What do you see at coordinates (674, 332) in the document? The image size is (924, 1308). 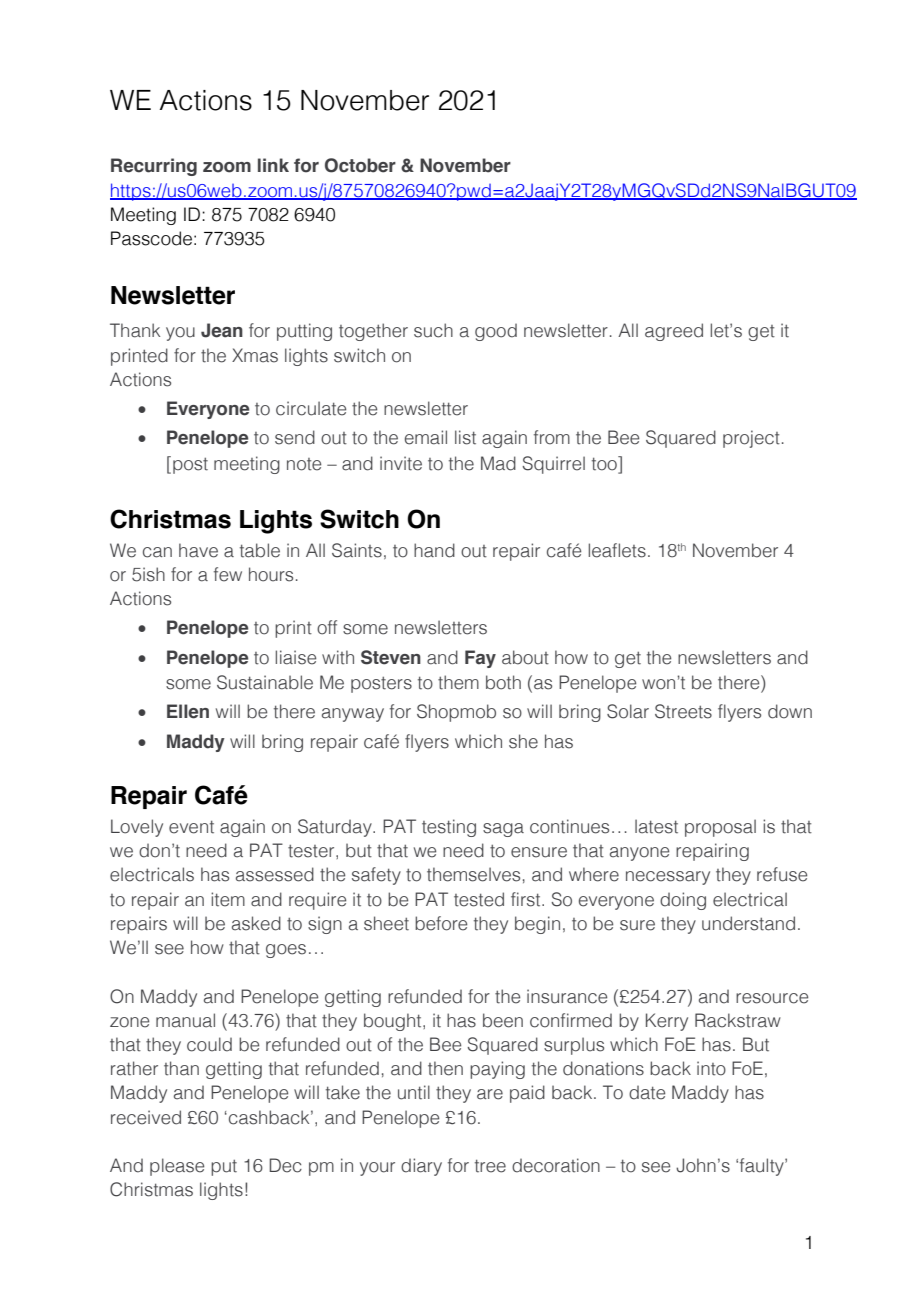 I see `agreed` at bounding box center [674, 332].
